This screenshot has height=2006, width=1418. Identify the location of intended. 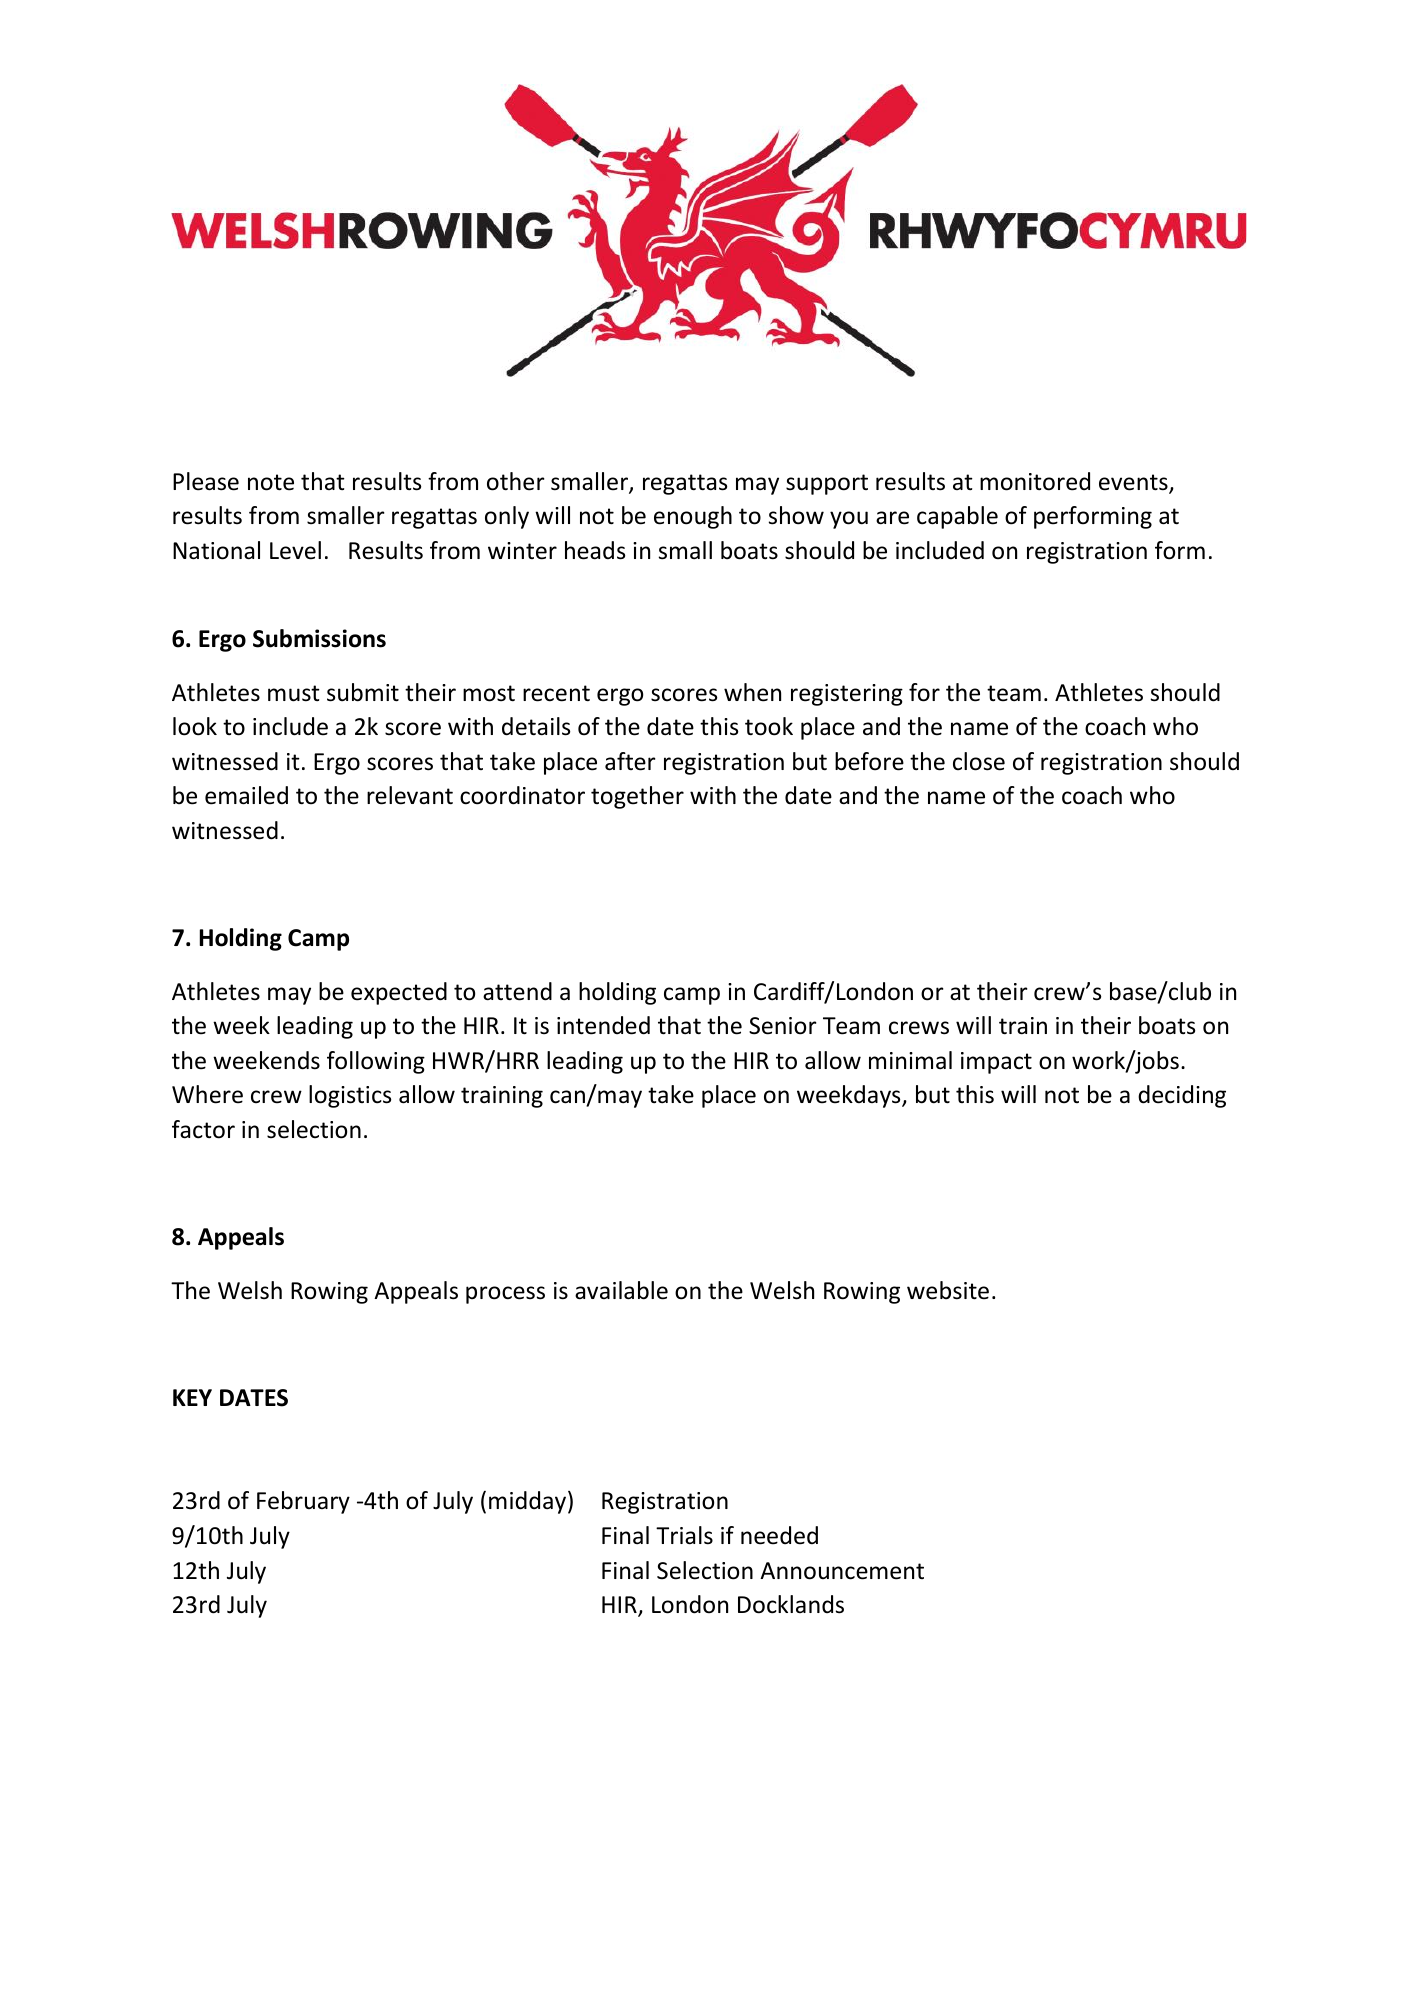
(603, 1025).
